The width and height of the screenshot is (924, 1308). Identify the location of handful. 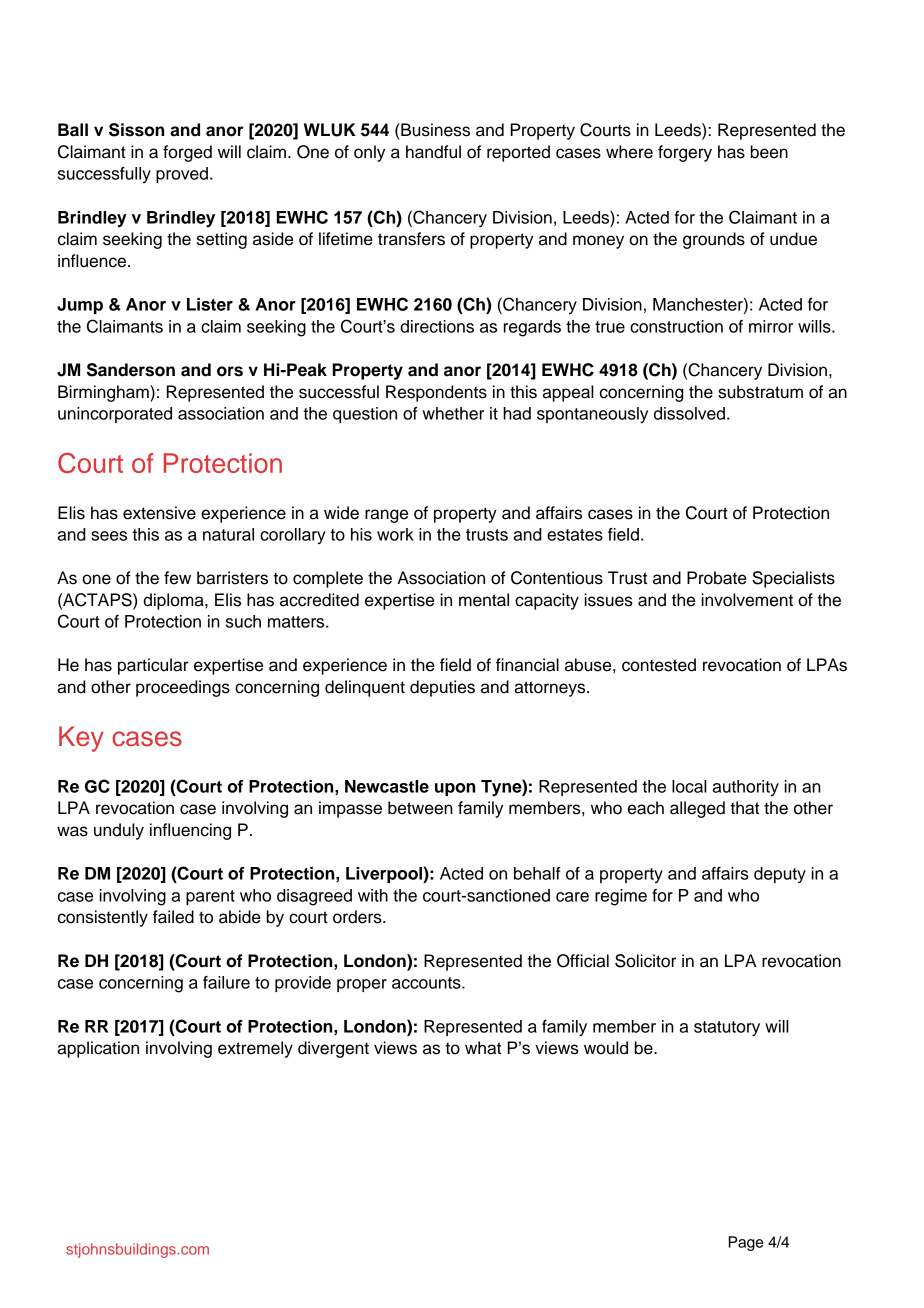
(433, 152).
